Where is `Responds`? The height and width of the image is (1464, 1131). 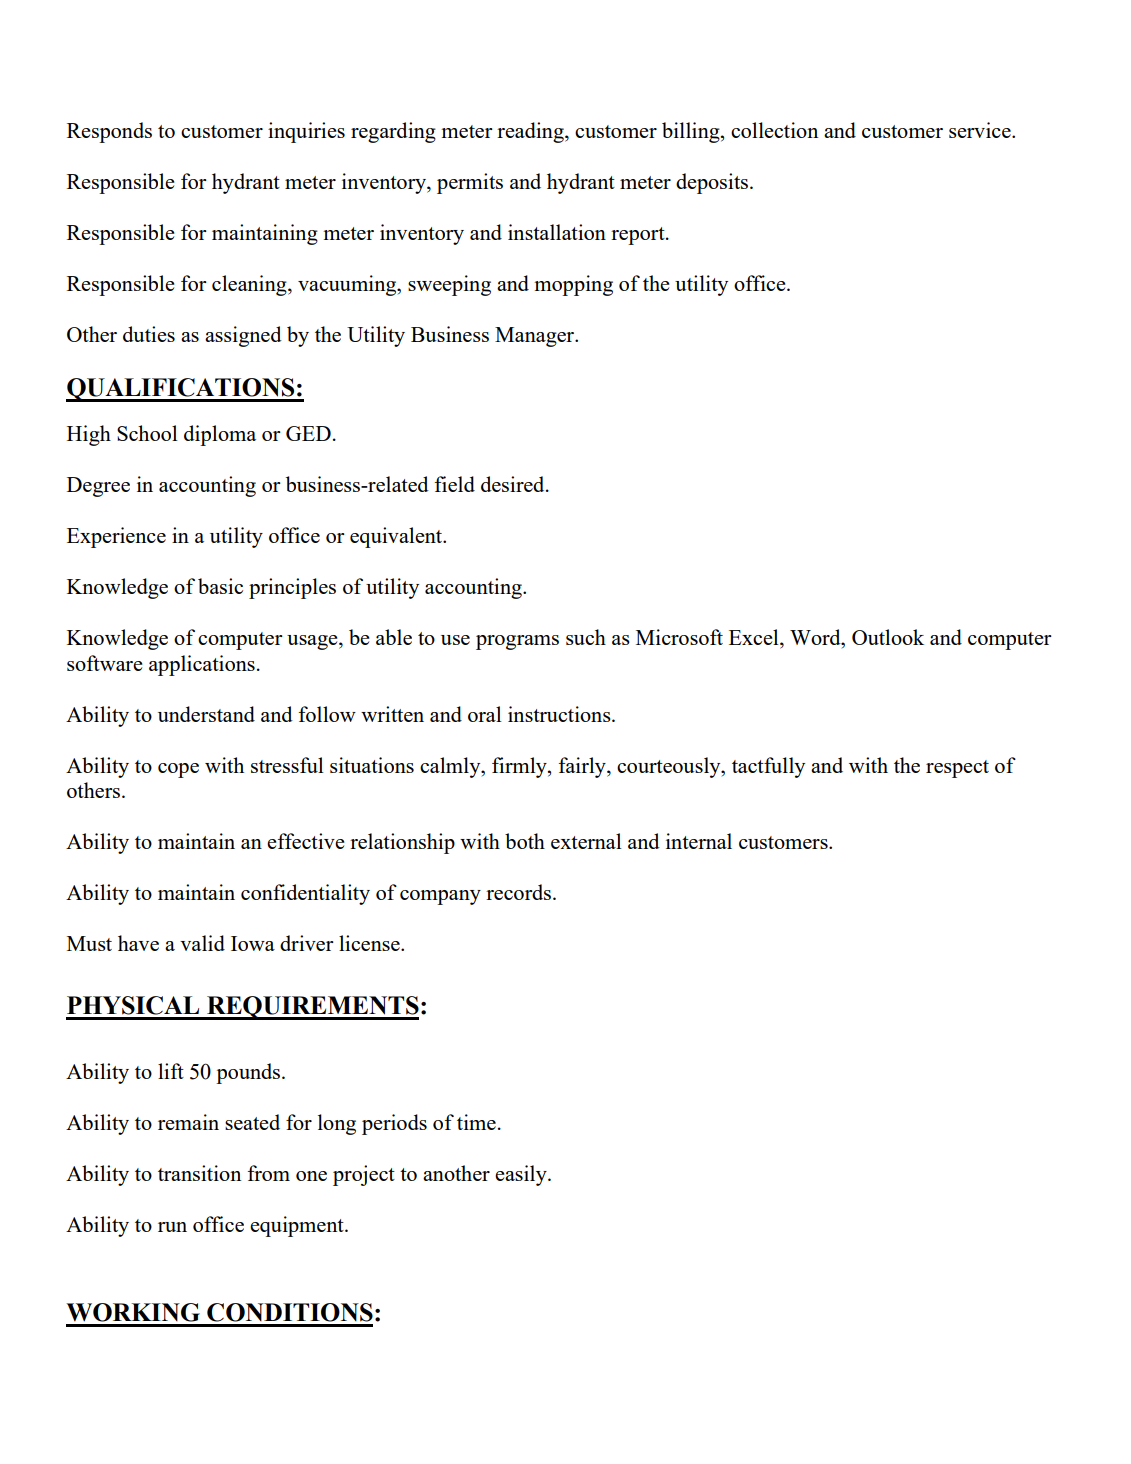
Responds is located at coordinates (109, 132).
